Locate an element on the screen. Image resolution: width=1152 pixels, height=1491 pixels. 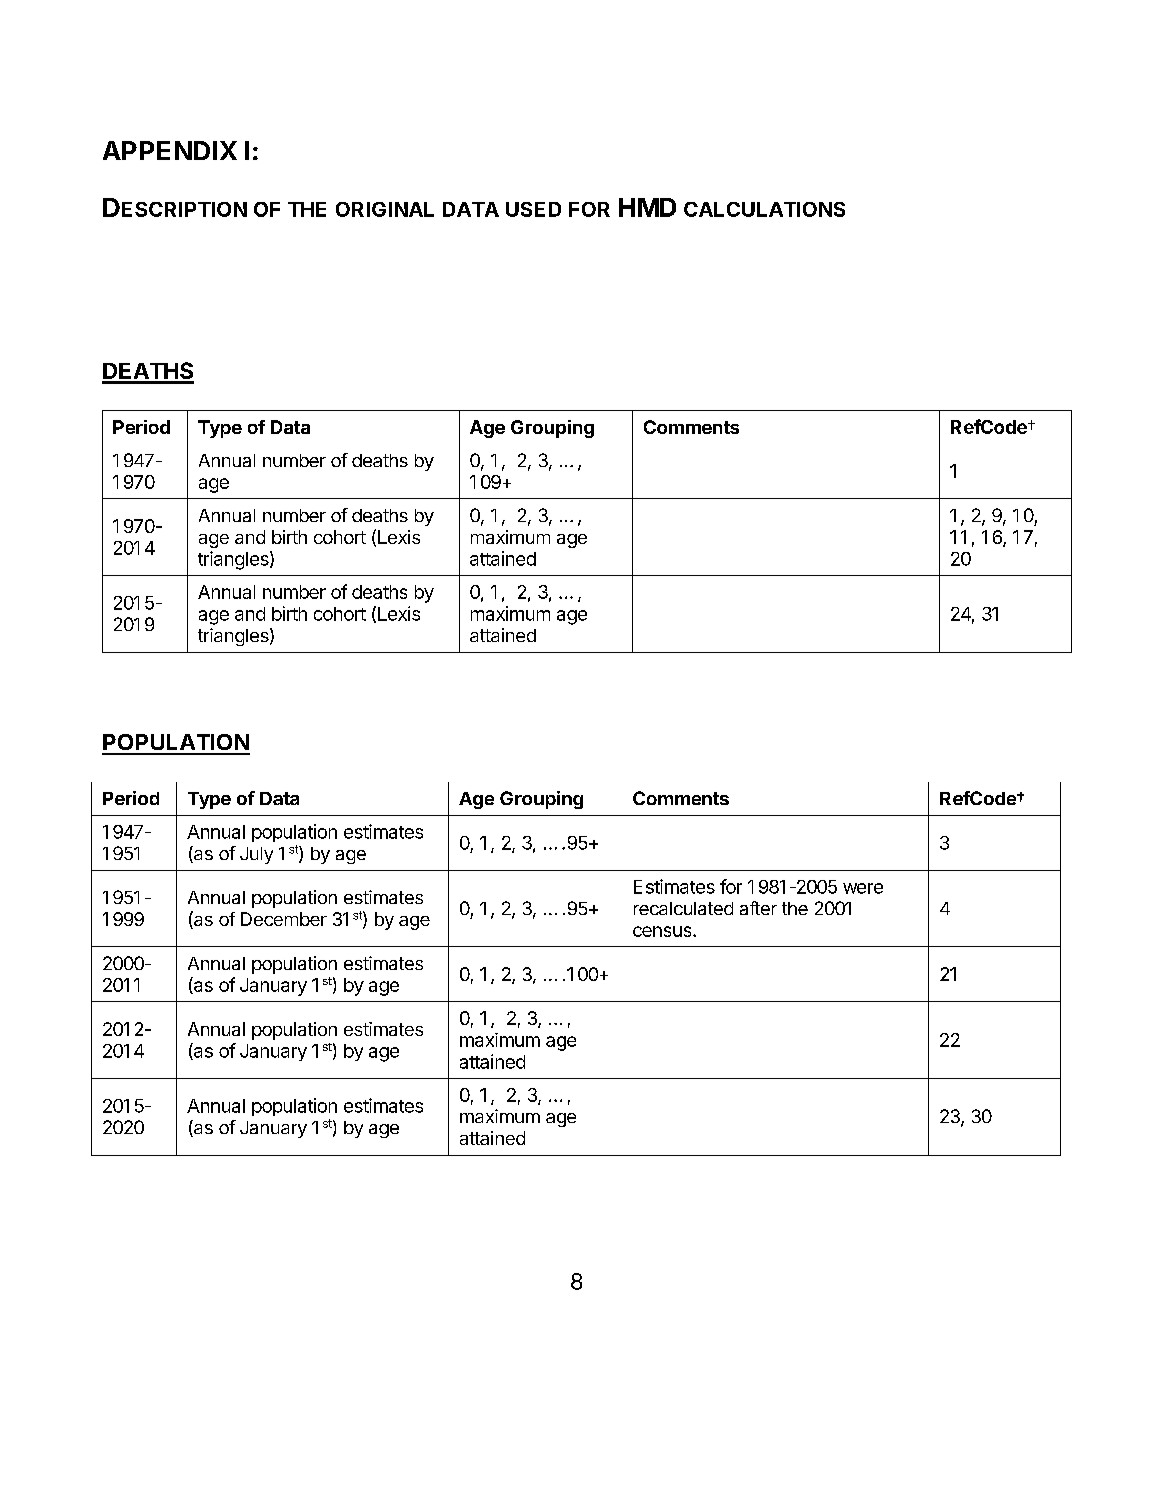
were is located at coordinates (863, 888).
